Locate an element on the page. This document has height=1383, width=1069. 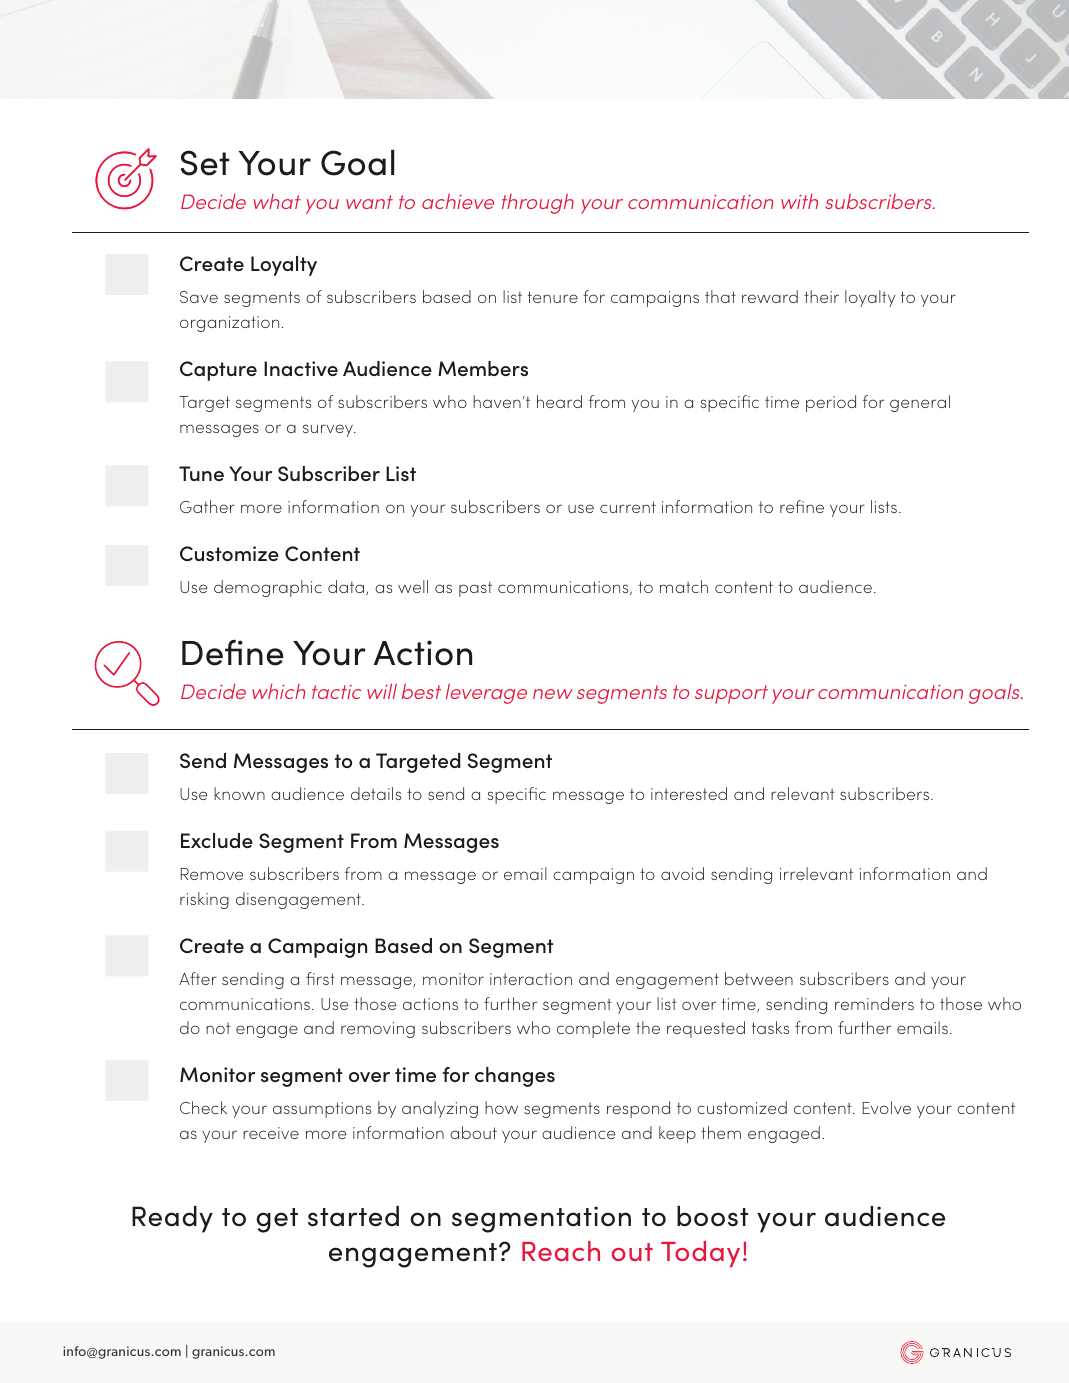
heard is located at coordinates (559, 401).
